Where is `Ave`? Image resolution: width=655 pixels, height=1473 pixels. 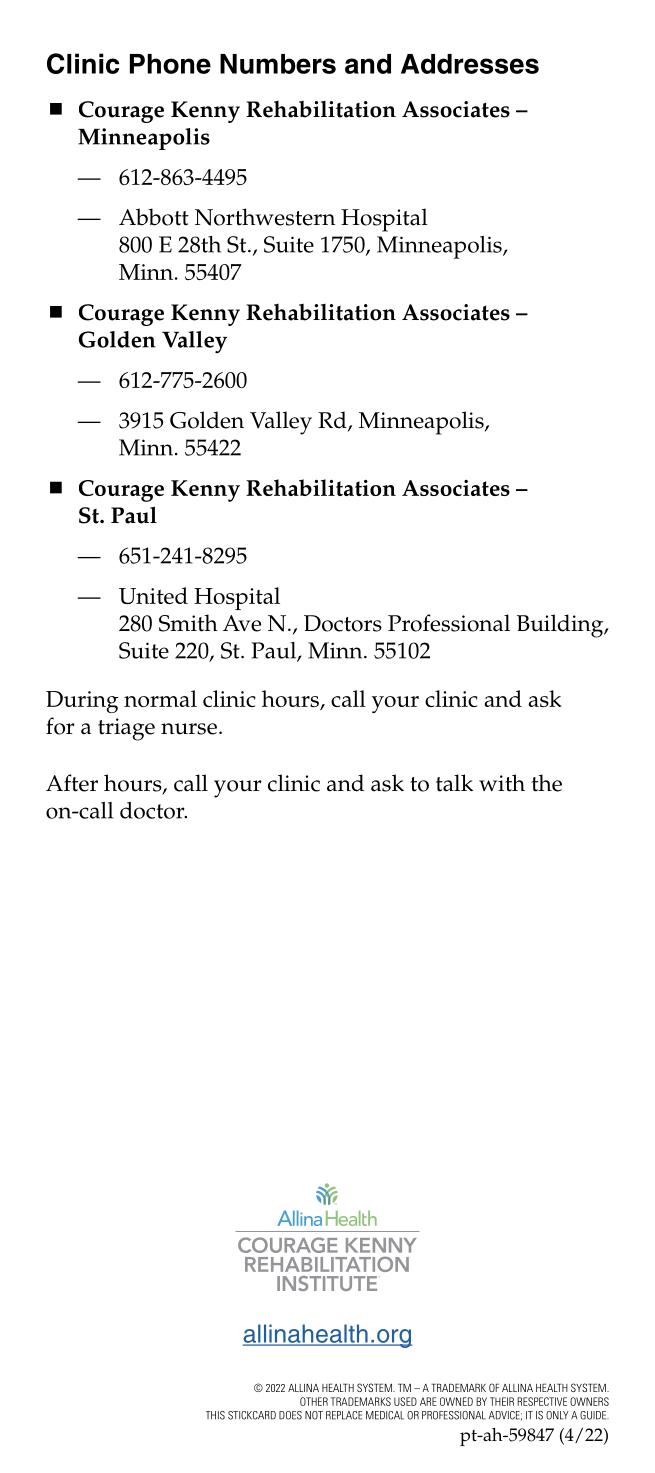 Ave is located at coordinates (242, 623).
